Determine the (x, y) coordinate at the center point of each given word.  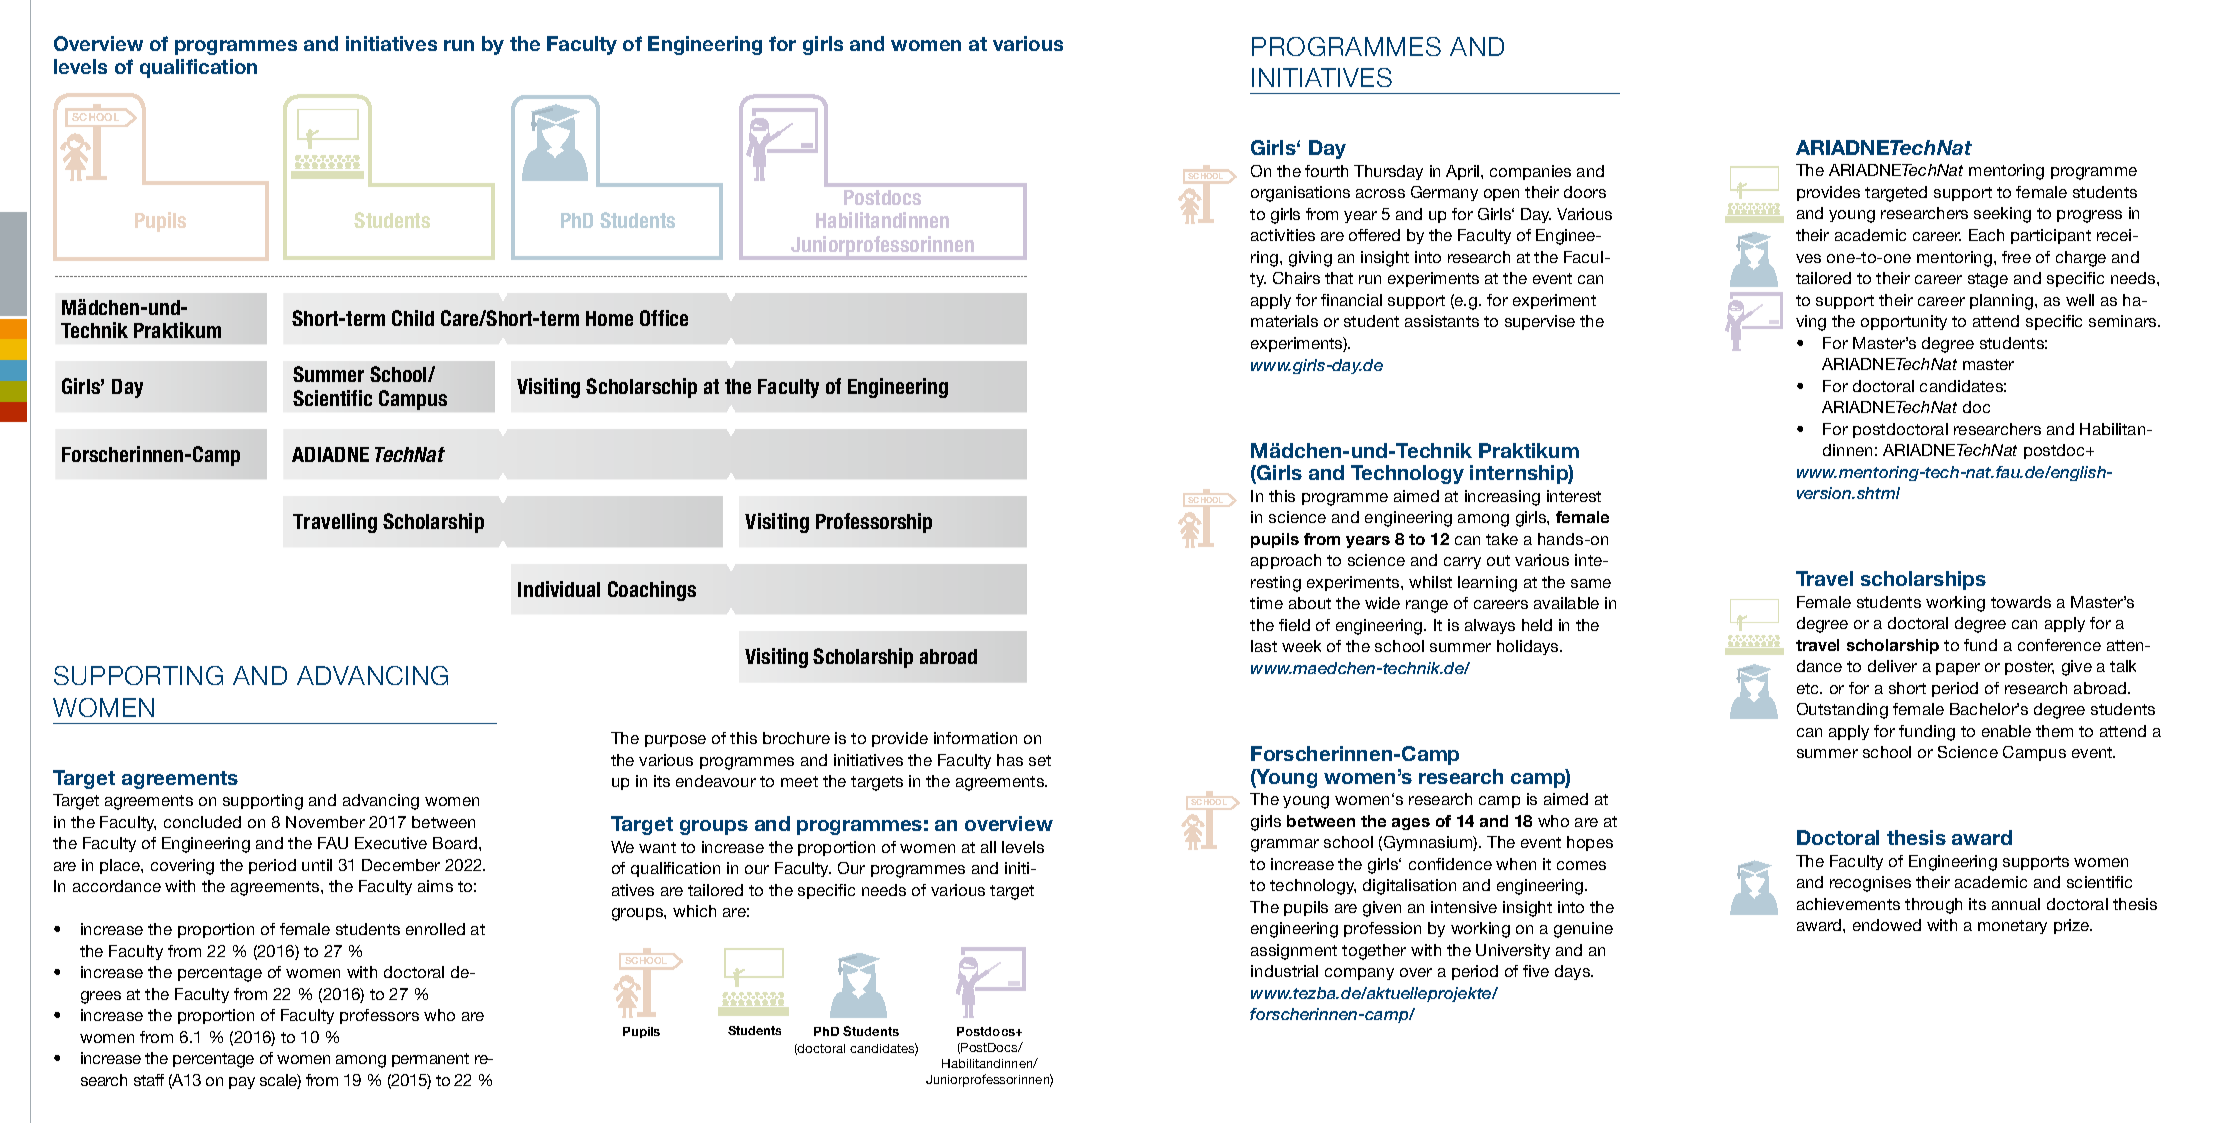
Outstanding (1842, 711)
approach (1286, 561)
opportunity (1904, 322)
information (975, 738)
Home (609, 318)
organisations (1300, 194)
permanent (430, 1060)
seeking (2002, 215)
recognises (1870, 884)
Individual (559, 589)
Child (413, 318)
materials (1284, 321)
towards (2021, 602)
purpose (675, 741)
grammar (1285, 845)
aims (435, 886)
